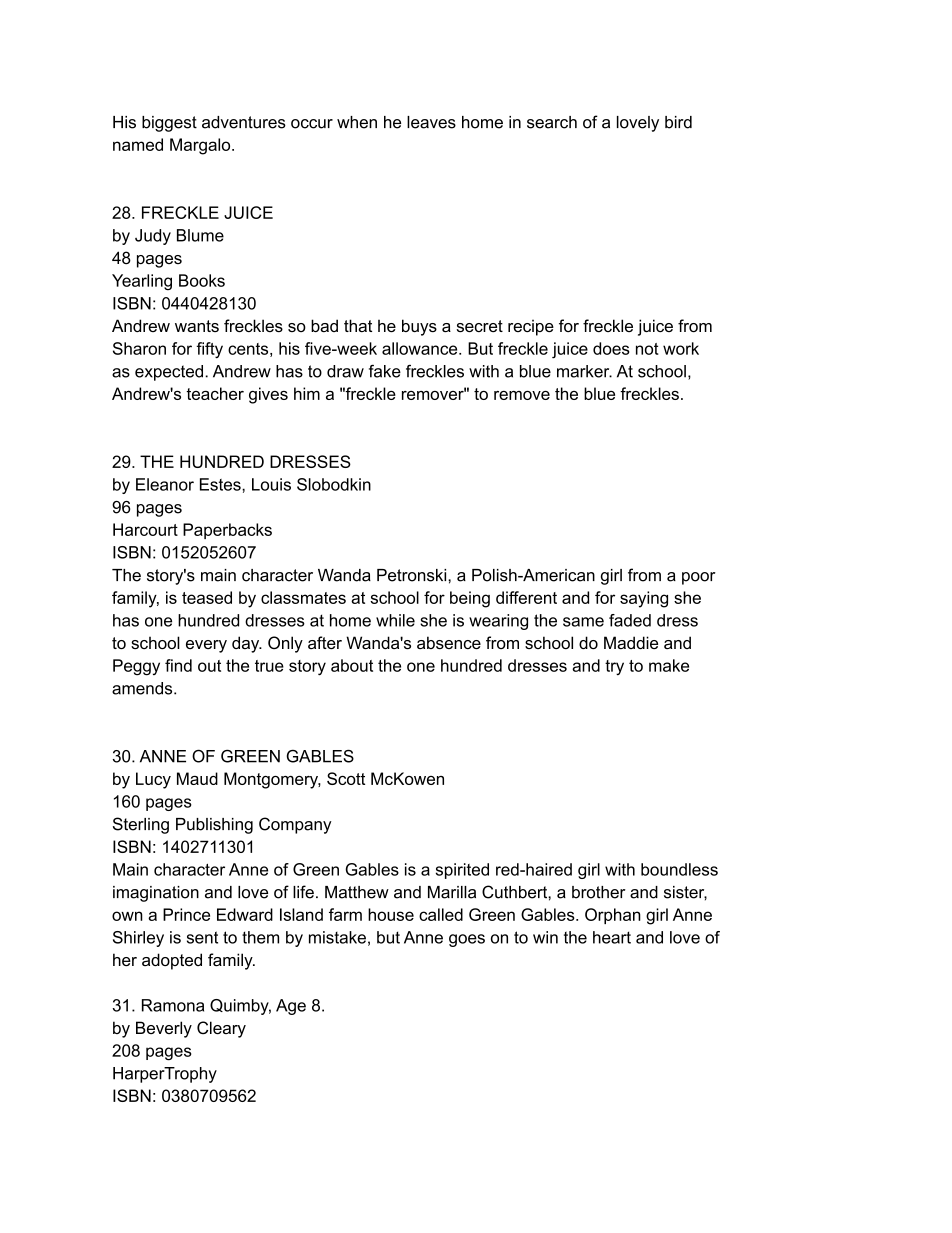 The width and height of the screenshot is (952, 1233). Describe the element at coordinates (647, 349) in the screenshot. I see `not` at that location.
